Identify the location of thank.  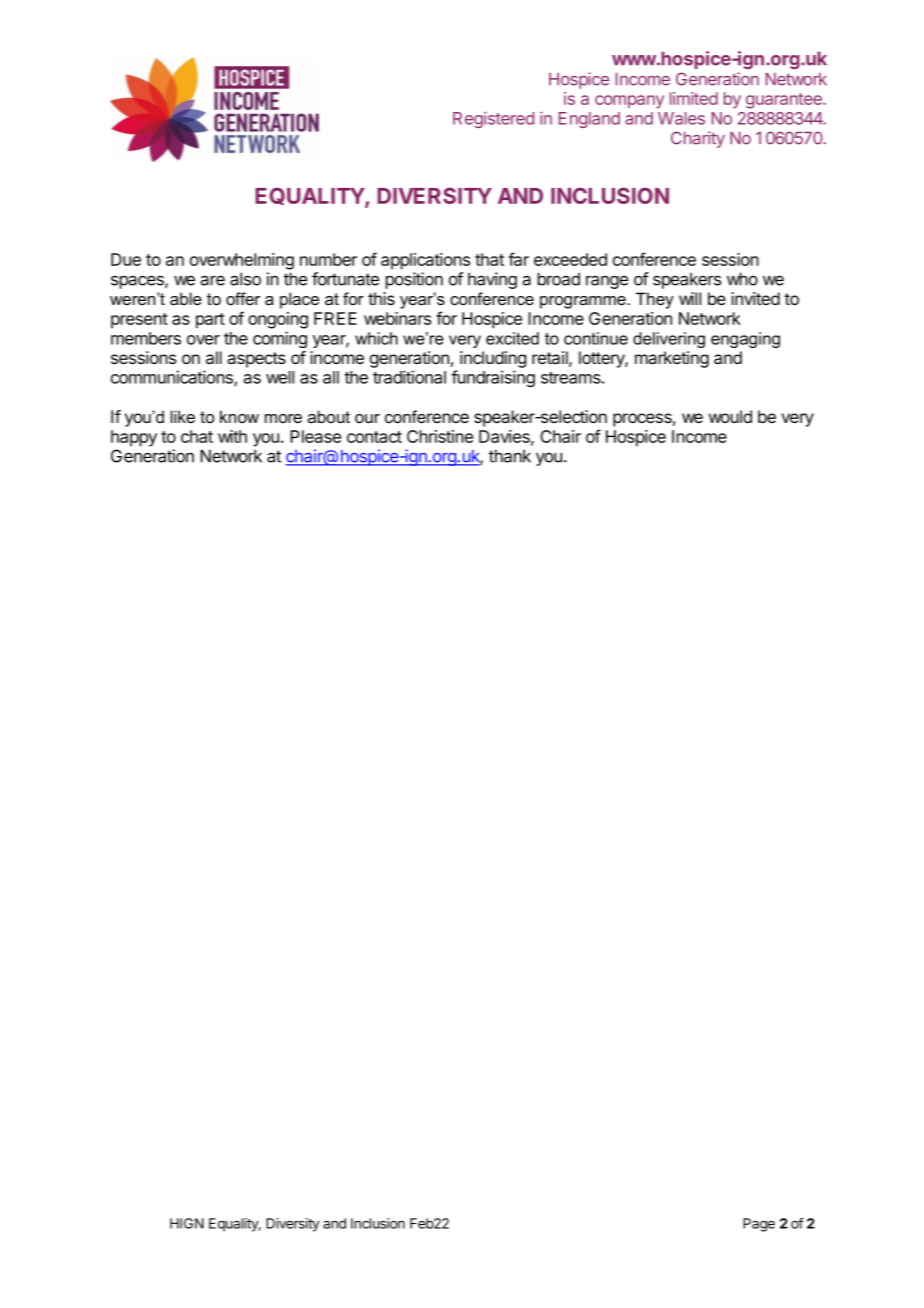
(510, 456).
